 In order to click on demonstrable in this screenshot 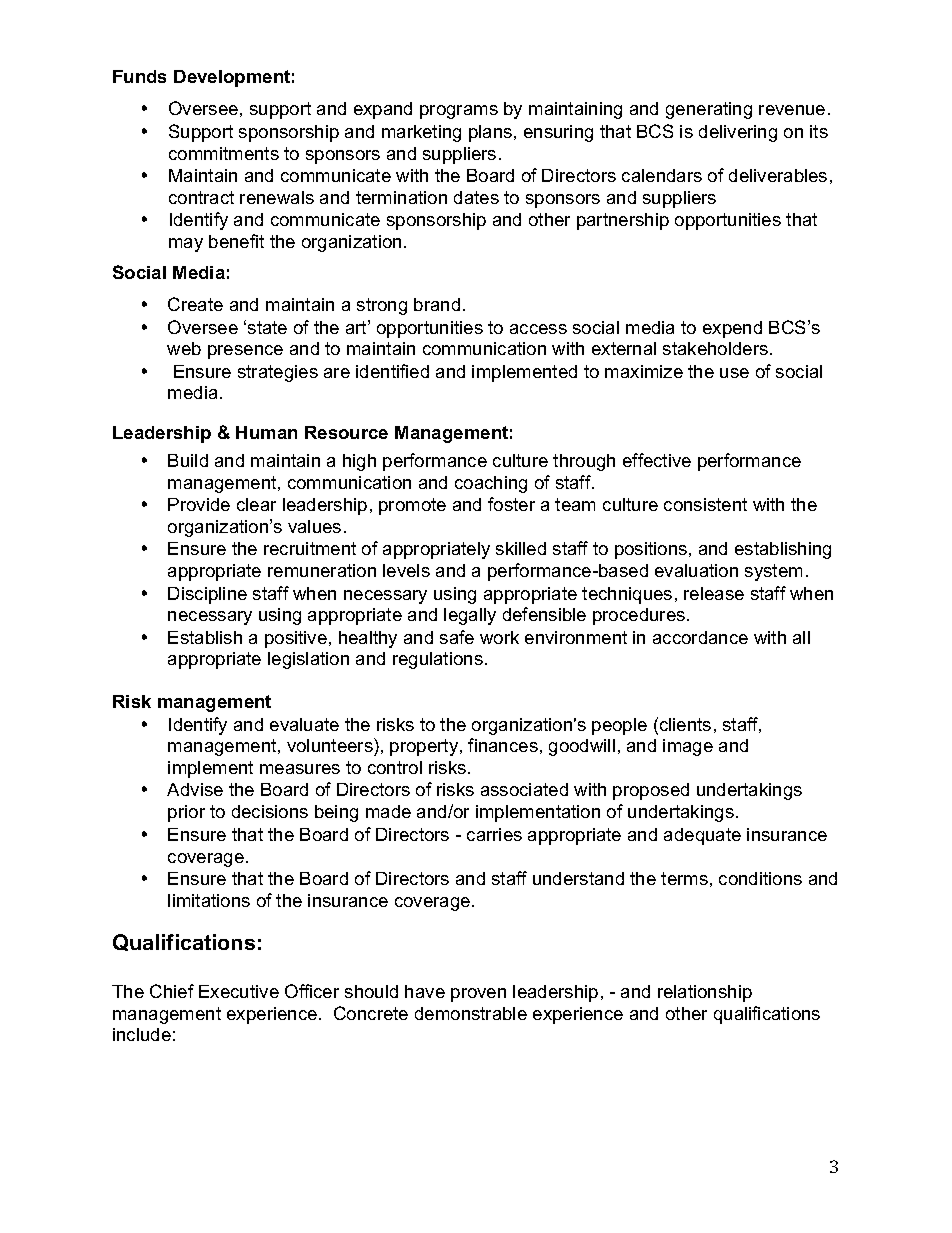, I will do `click(471, 1013)`.
